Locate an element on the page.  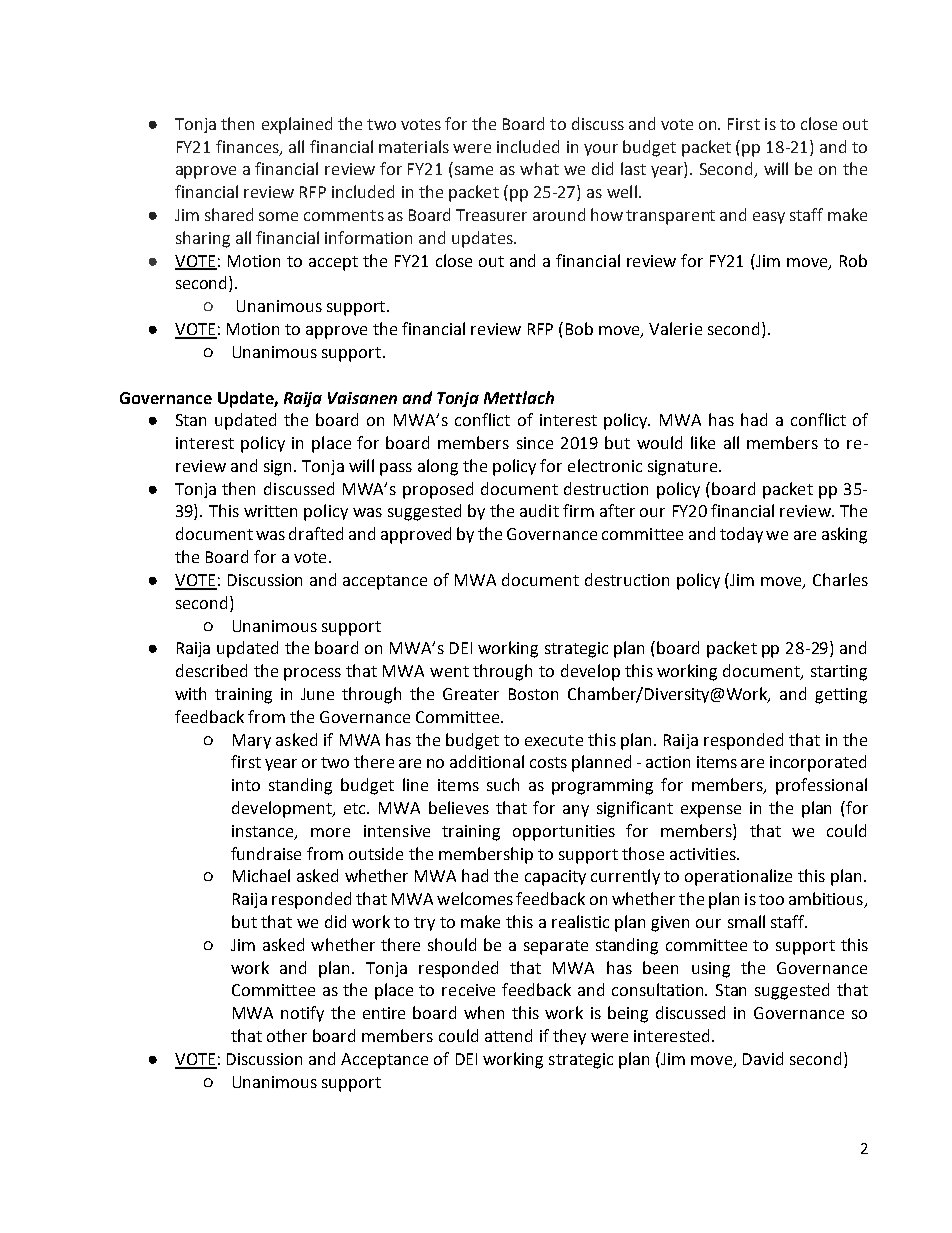
David is located at coordinates (763, 1058).
